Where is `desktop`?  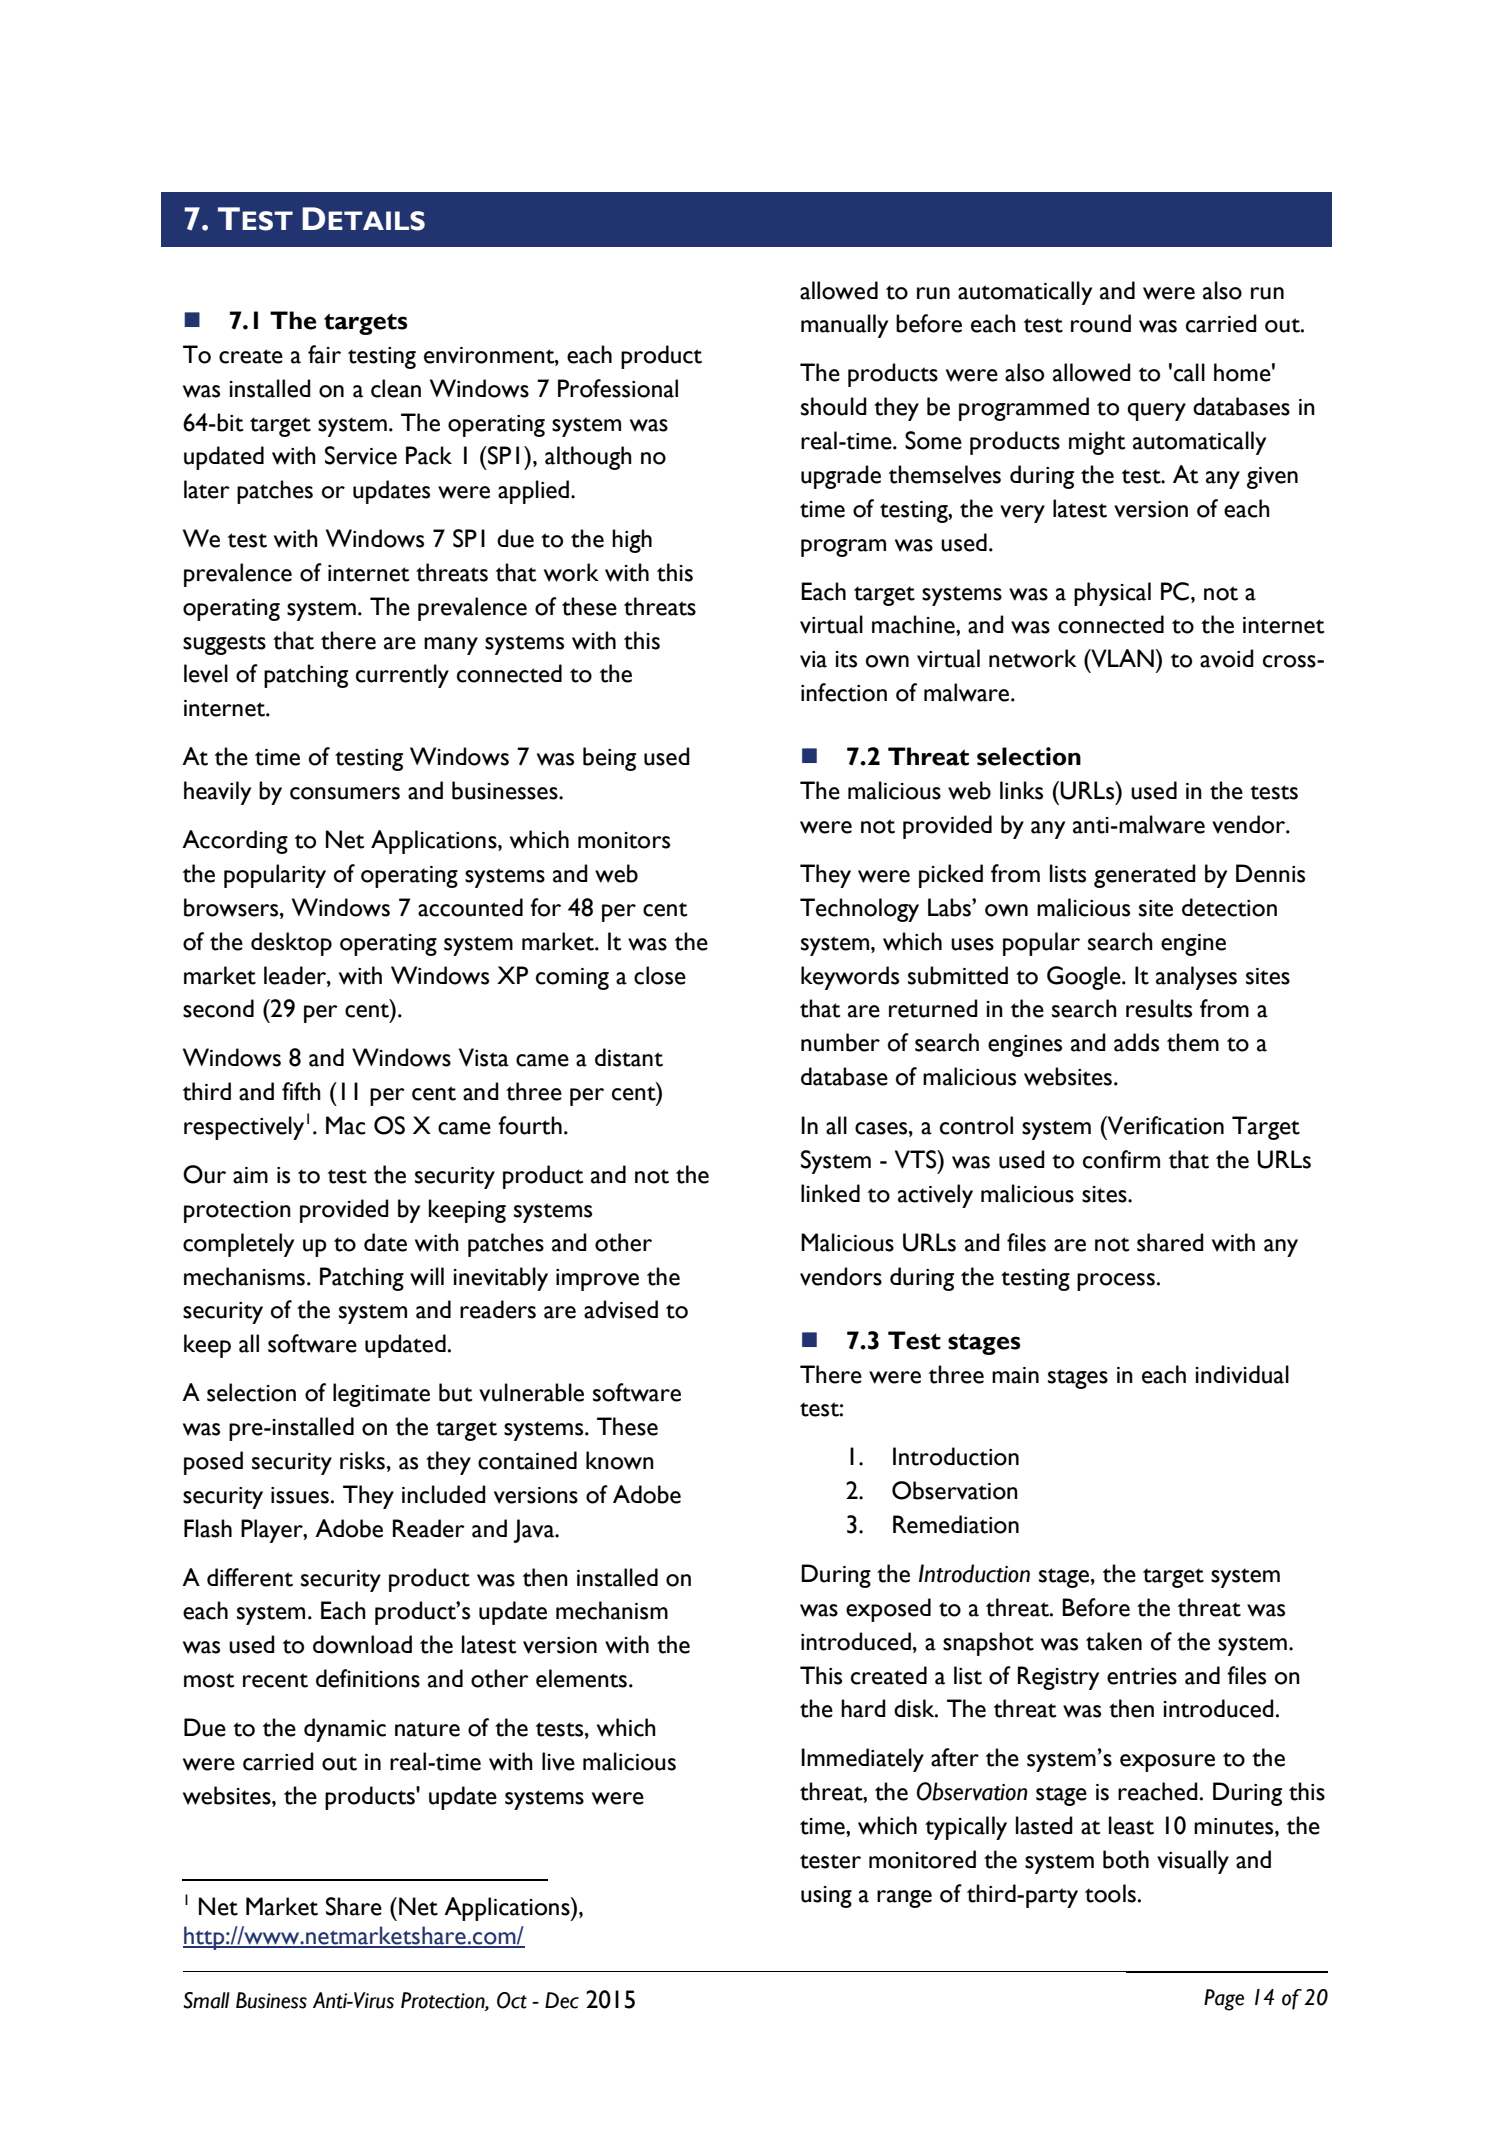
desktop is located at coordinates (291, 944).
